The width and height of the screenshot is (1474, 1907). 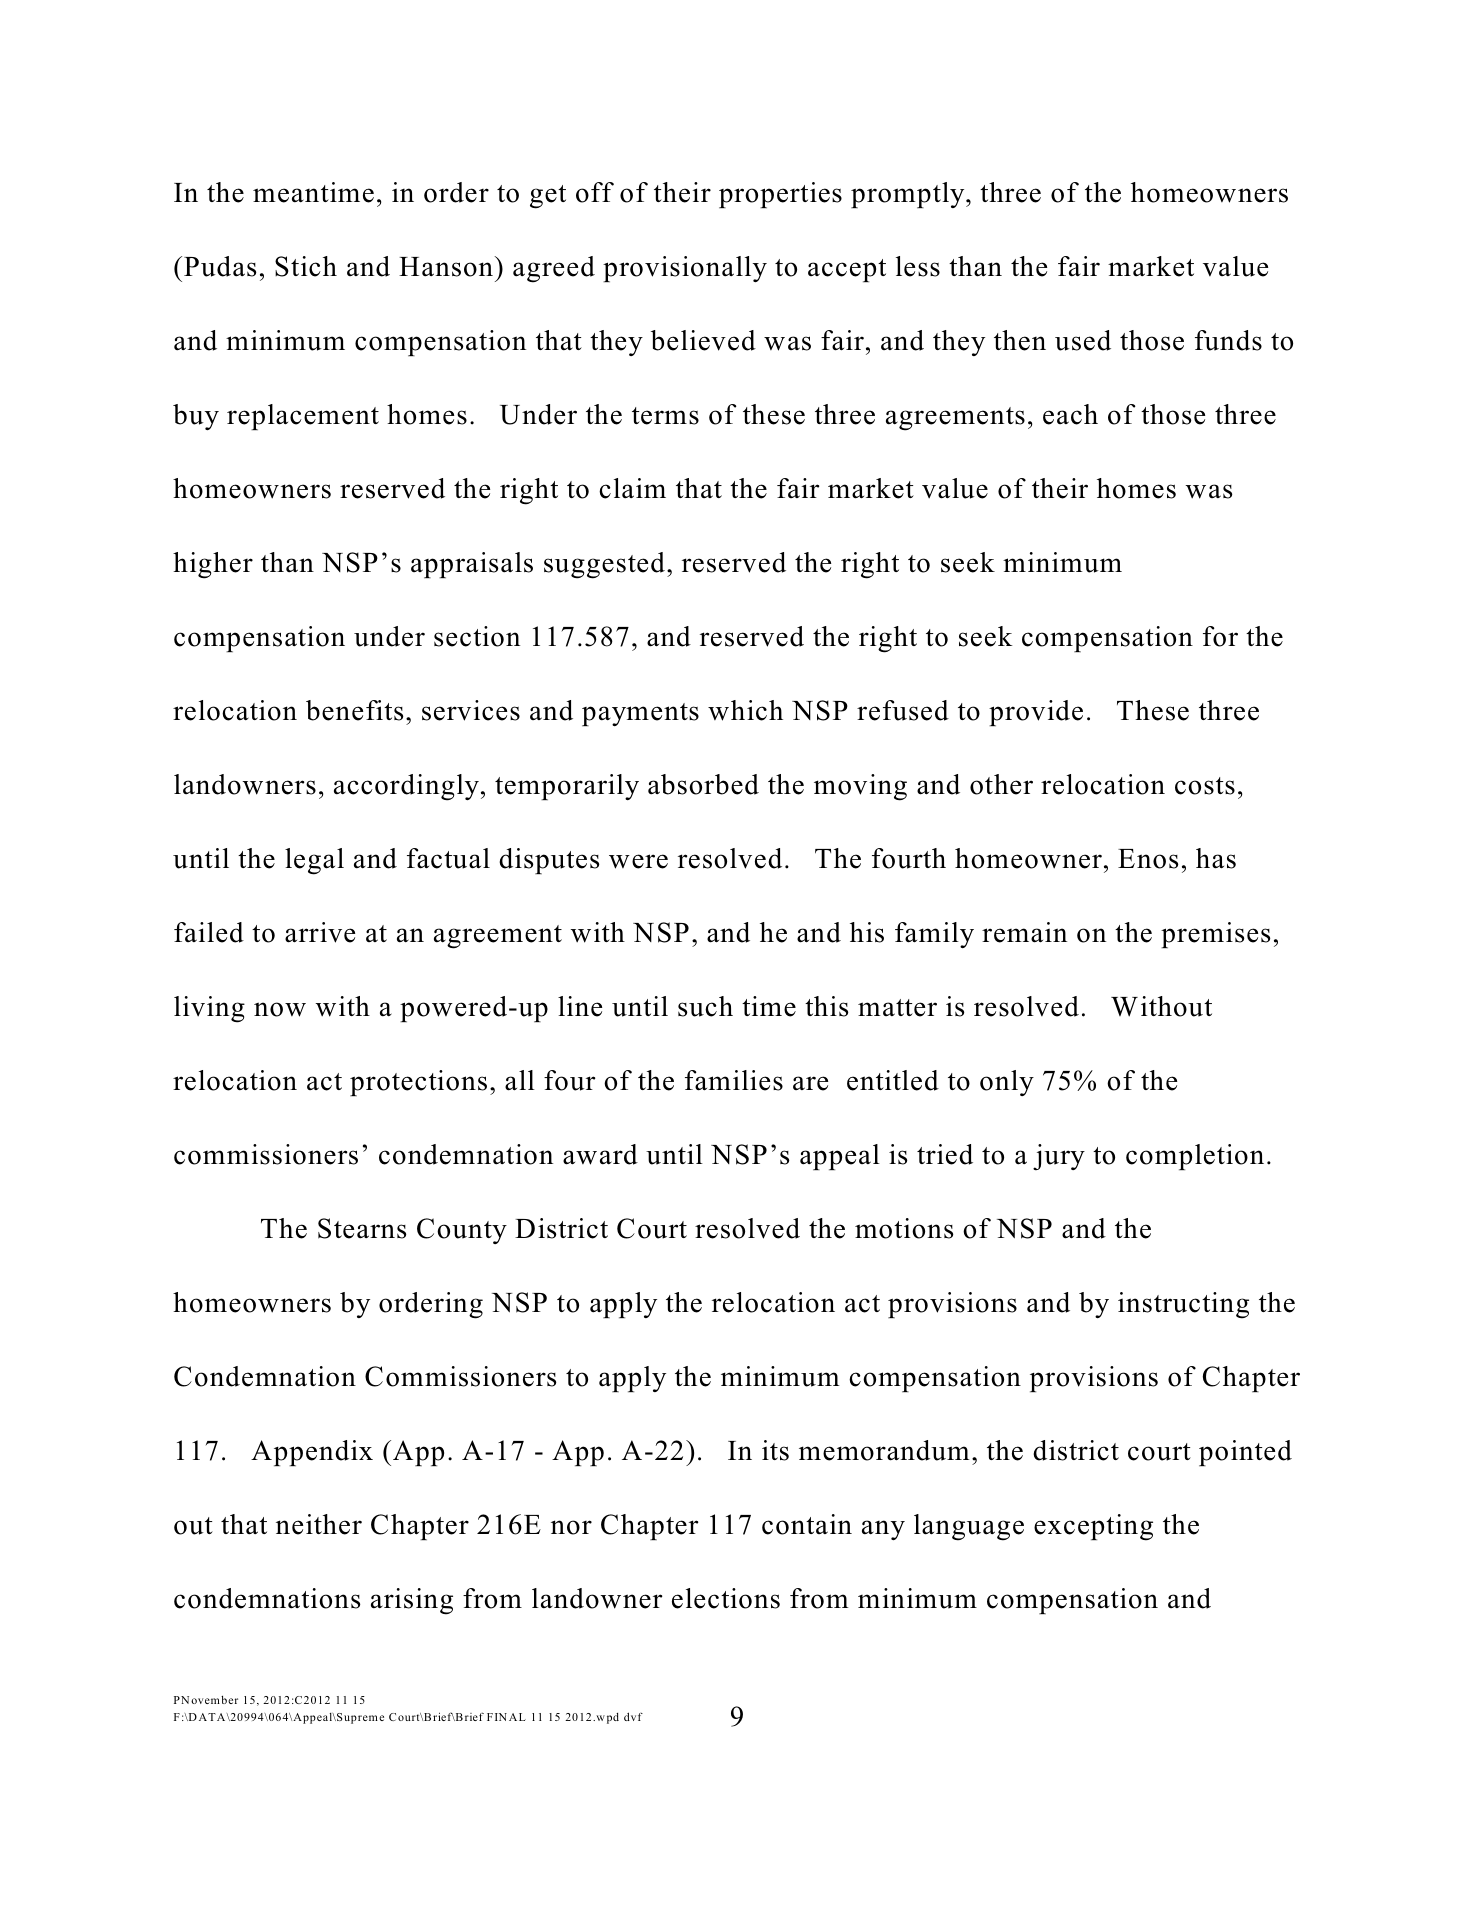 What do you see at coordinates (447, 266) in the screenshot?
I see `Hanson` at bounding box center [447, 266].
